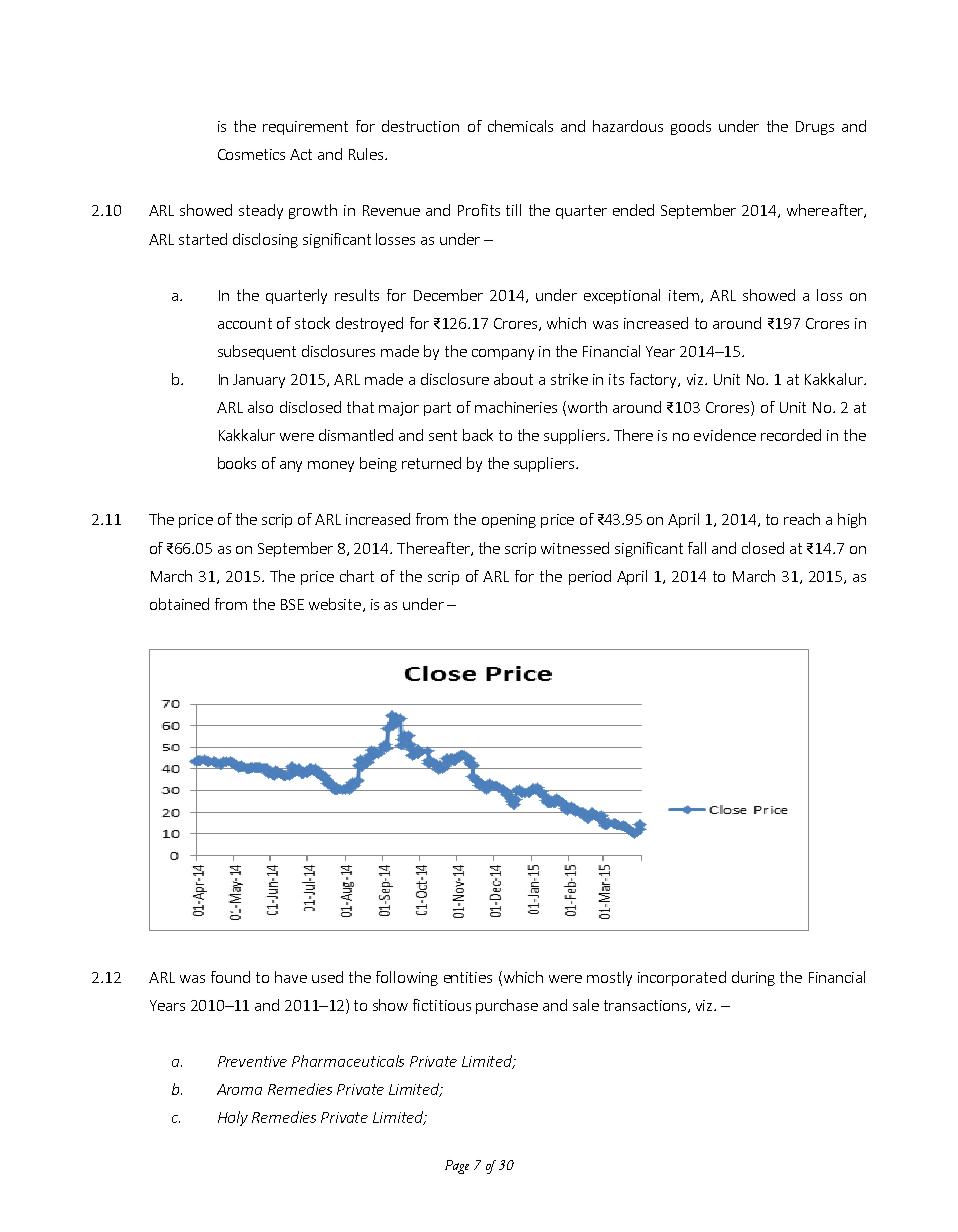 This screenshot has height=1232, width=958. What do you see at coordinates (457, 1167) in the screenshot?
I see `Page` at bounding box center [457, 1167].
